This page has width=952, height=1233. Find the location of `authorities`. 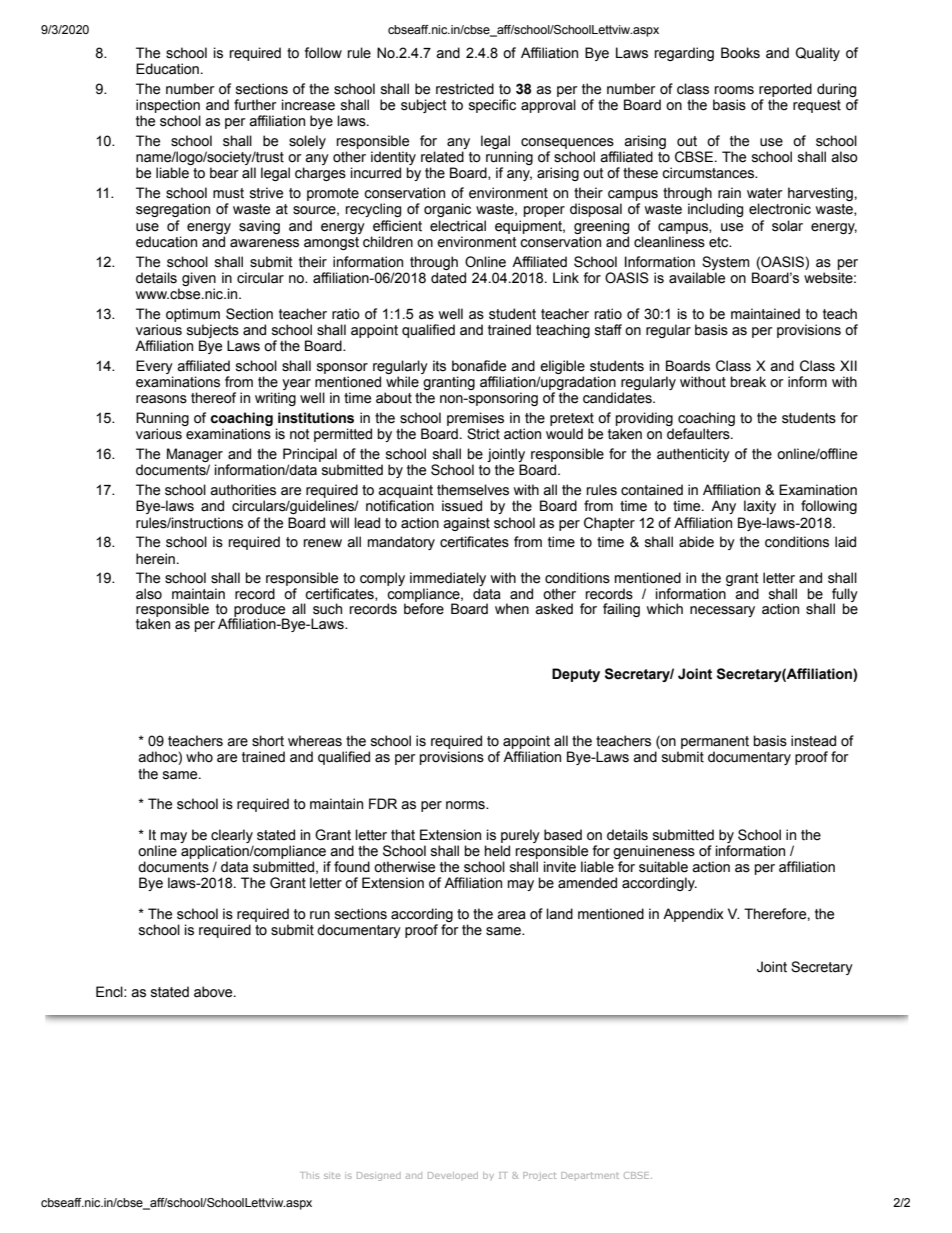

authorities is located at coordinates (243, 490).
